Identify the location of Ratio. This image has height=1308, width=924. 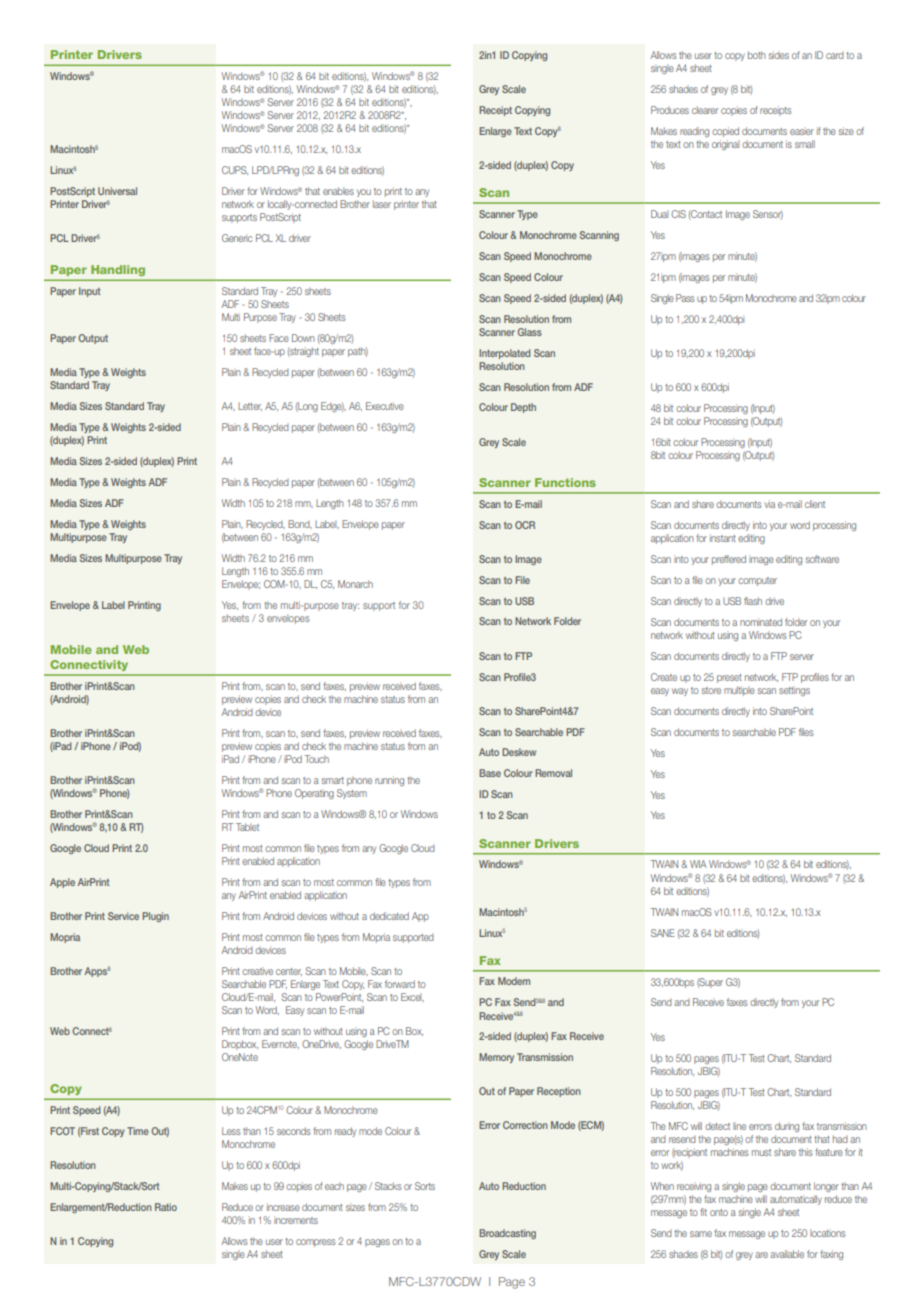
(166, 1207).
